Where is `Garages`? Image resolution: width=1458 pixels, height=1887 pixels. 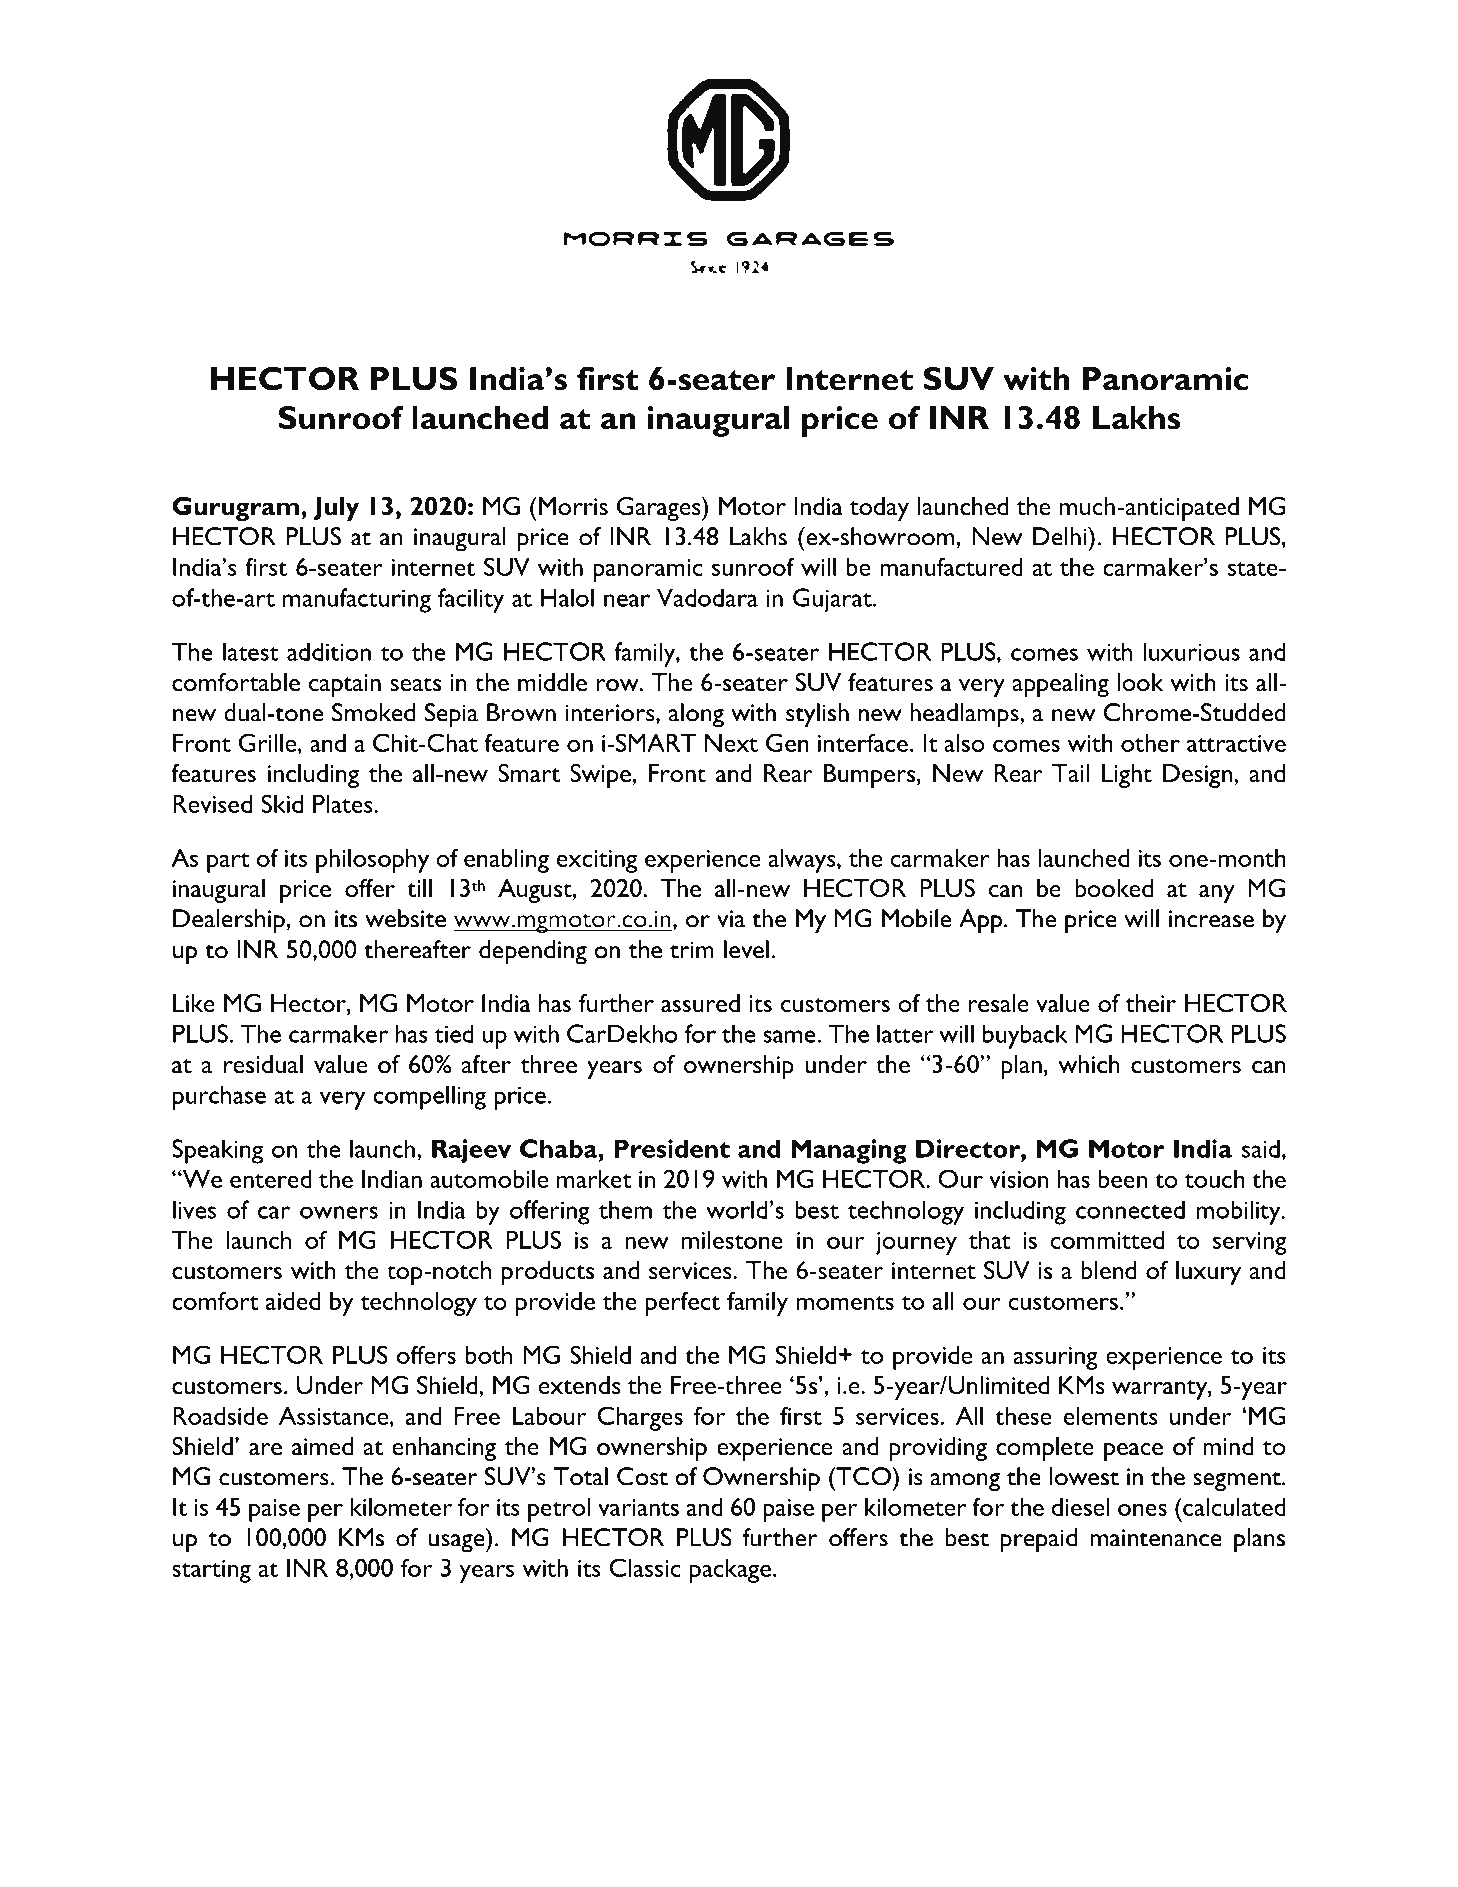 Garages is located at coordinates (660, 509).
